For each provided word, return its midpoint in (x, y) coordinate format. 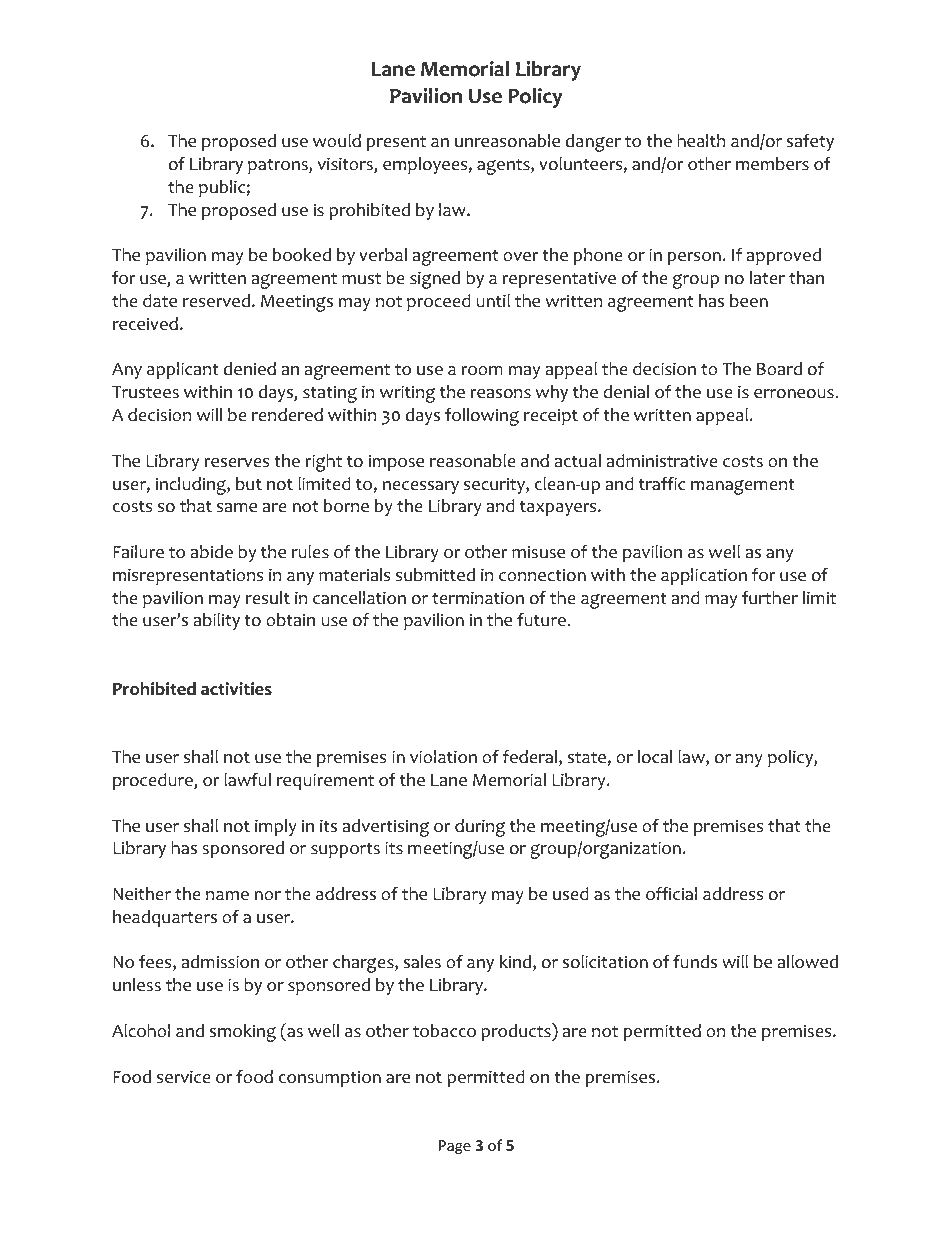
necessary (421, 487)
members (772, 164)
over (521, 257)
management (743, 487)
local (655, 757)
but (249, 484)
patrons (279, 166)
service (184, 1077)
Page (455, 1147)
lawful (247, 780)
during (480, 828)
